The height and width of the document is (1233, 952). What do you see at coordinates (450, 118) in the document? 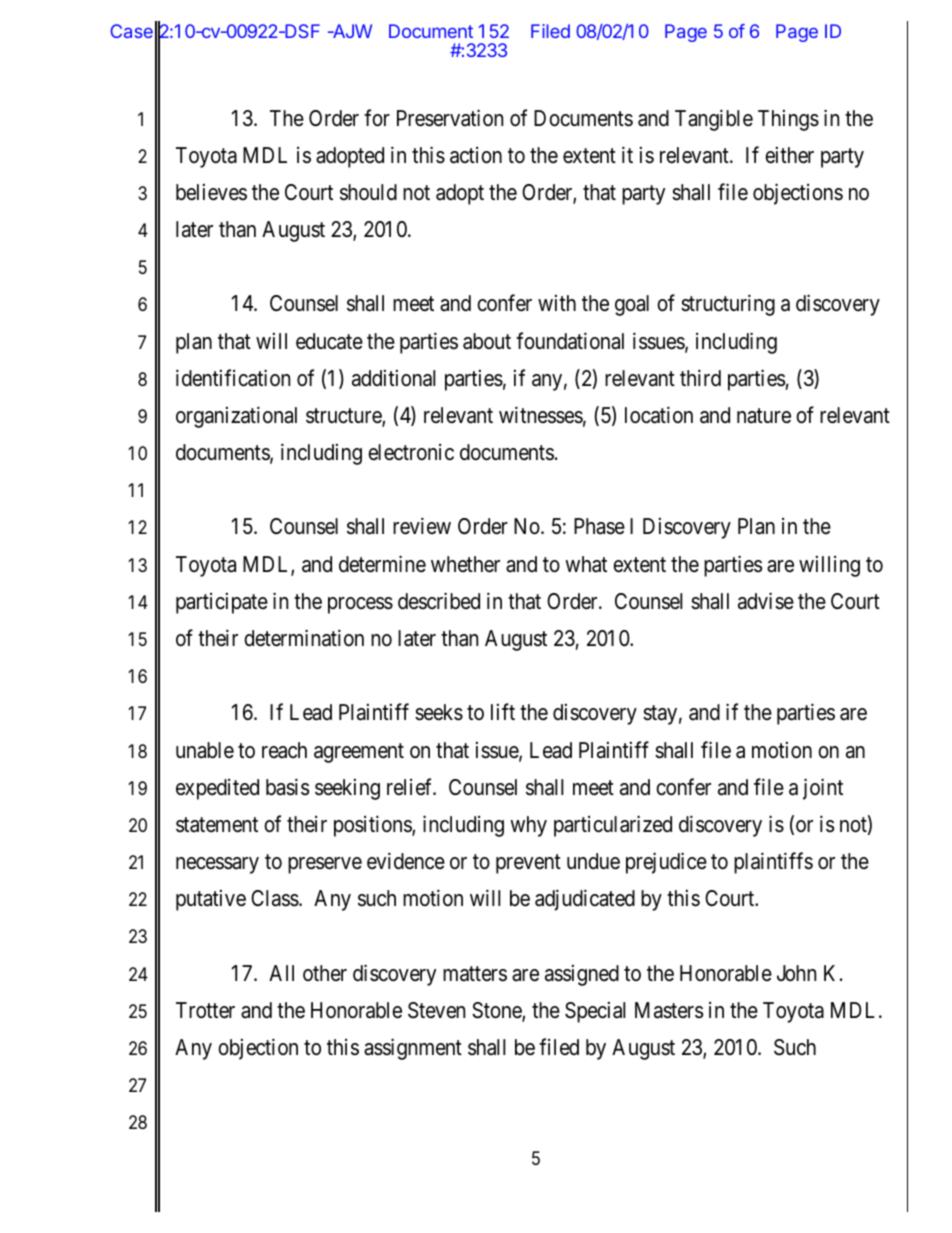
I see `Preservation` at bounding box center [450, 118].
